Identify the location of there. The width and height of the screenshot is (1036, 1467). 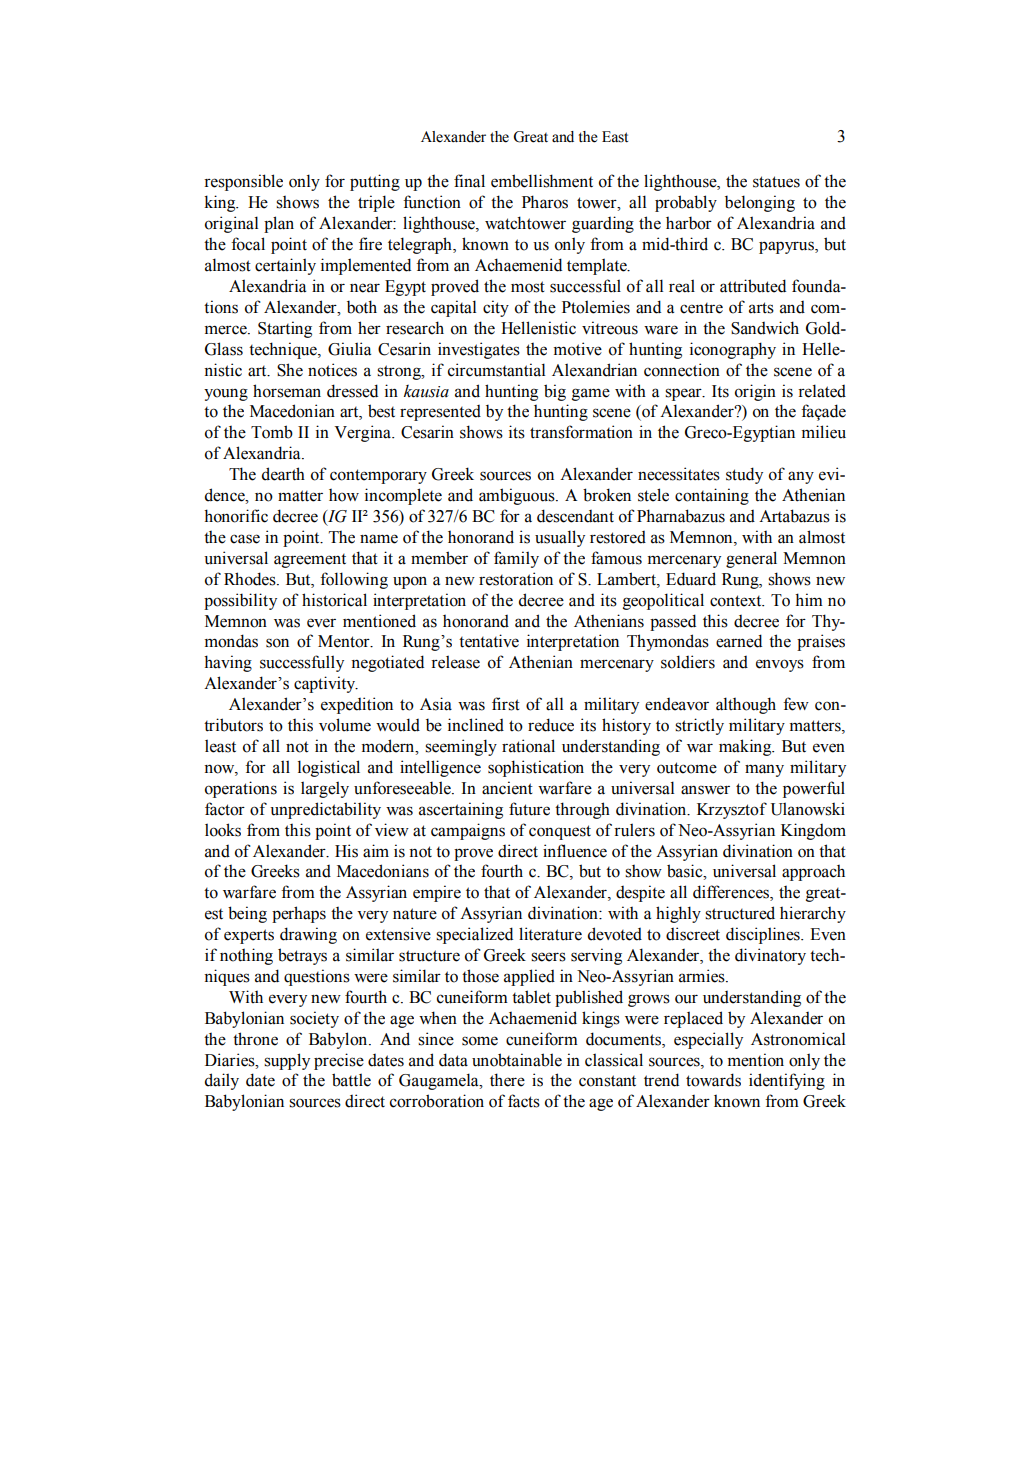
(507, 1080).
